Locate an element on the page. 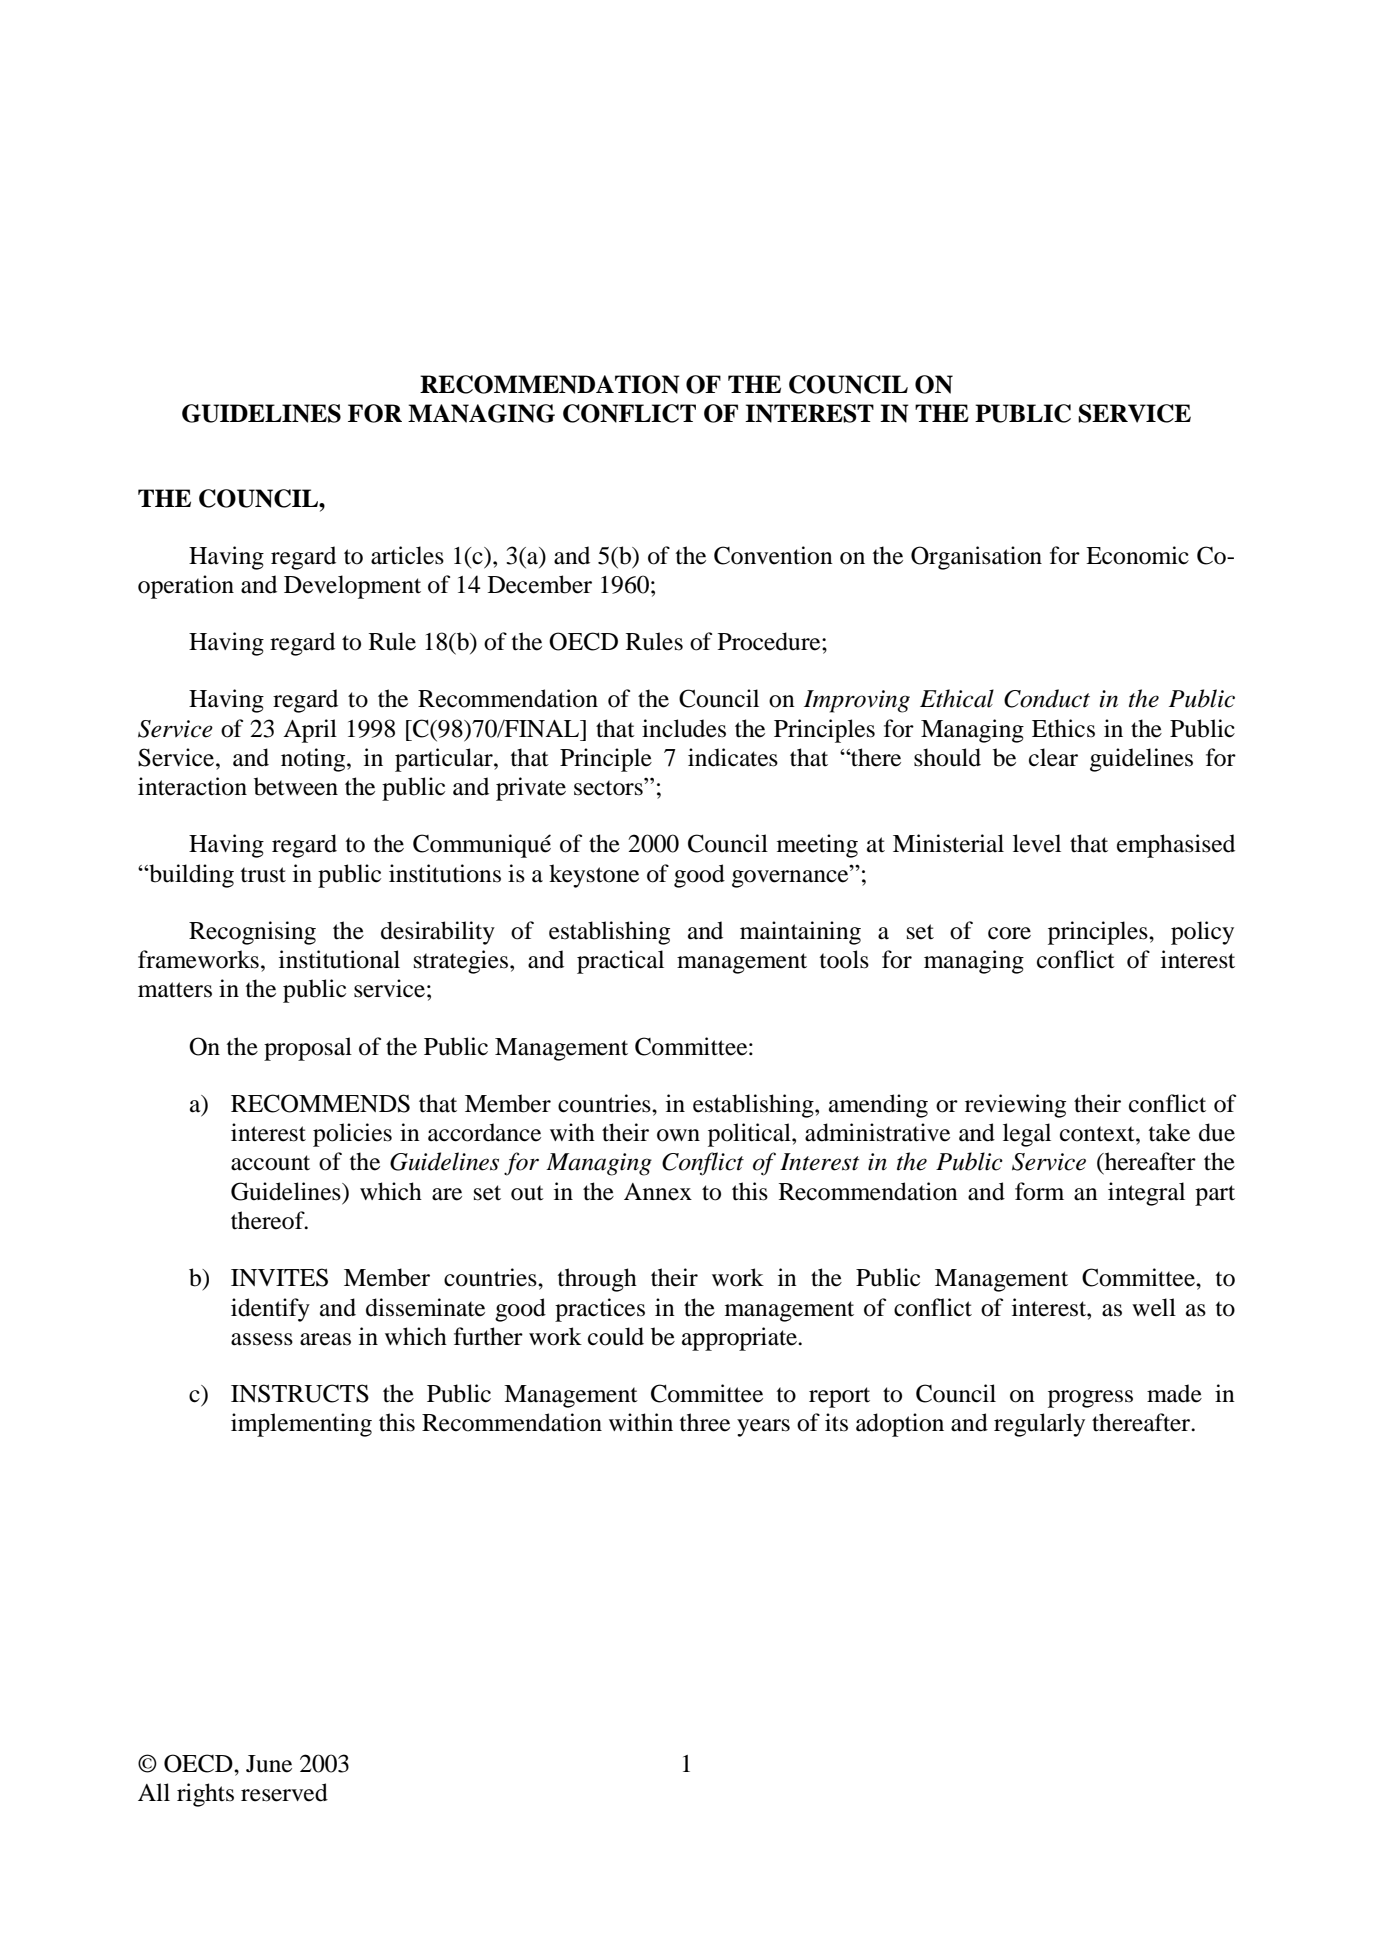 This image has height=1952, width=1379. reserved is located at coordinates (284, 1792).
